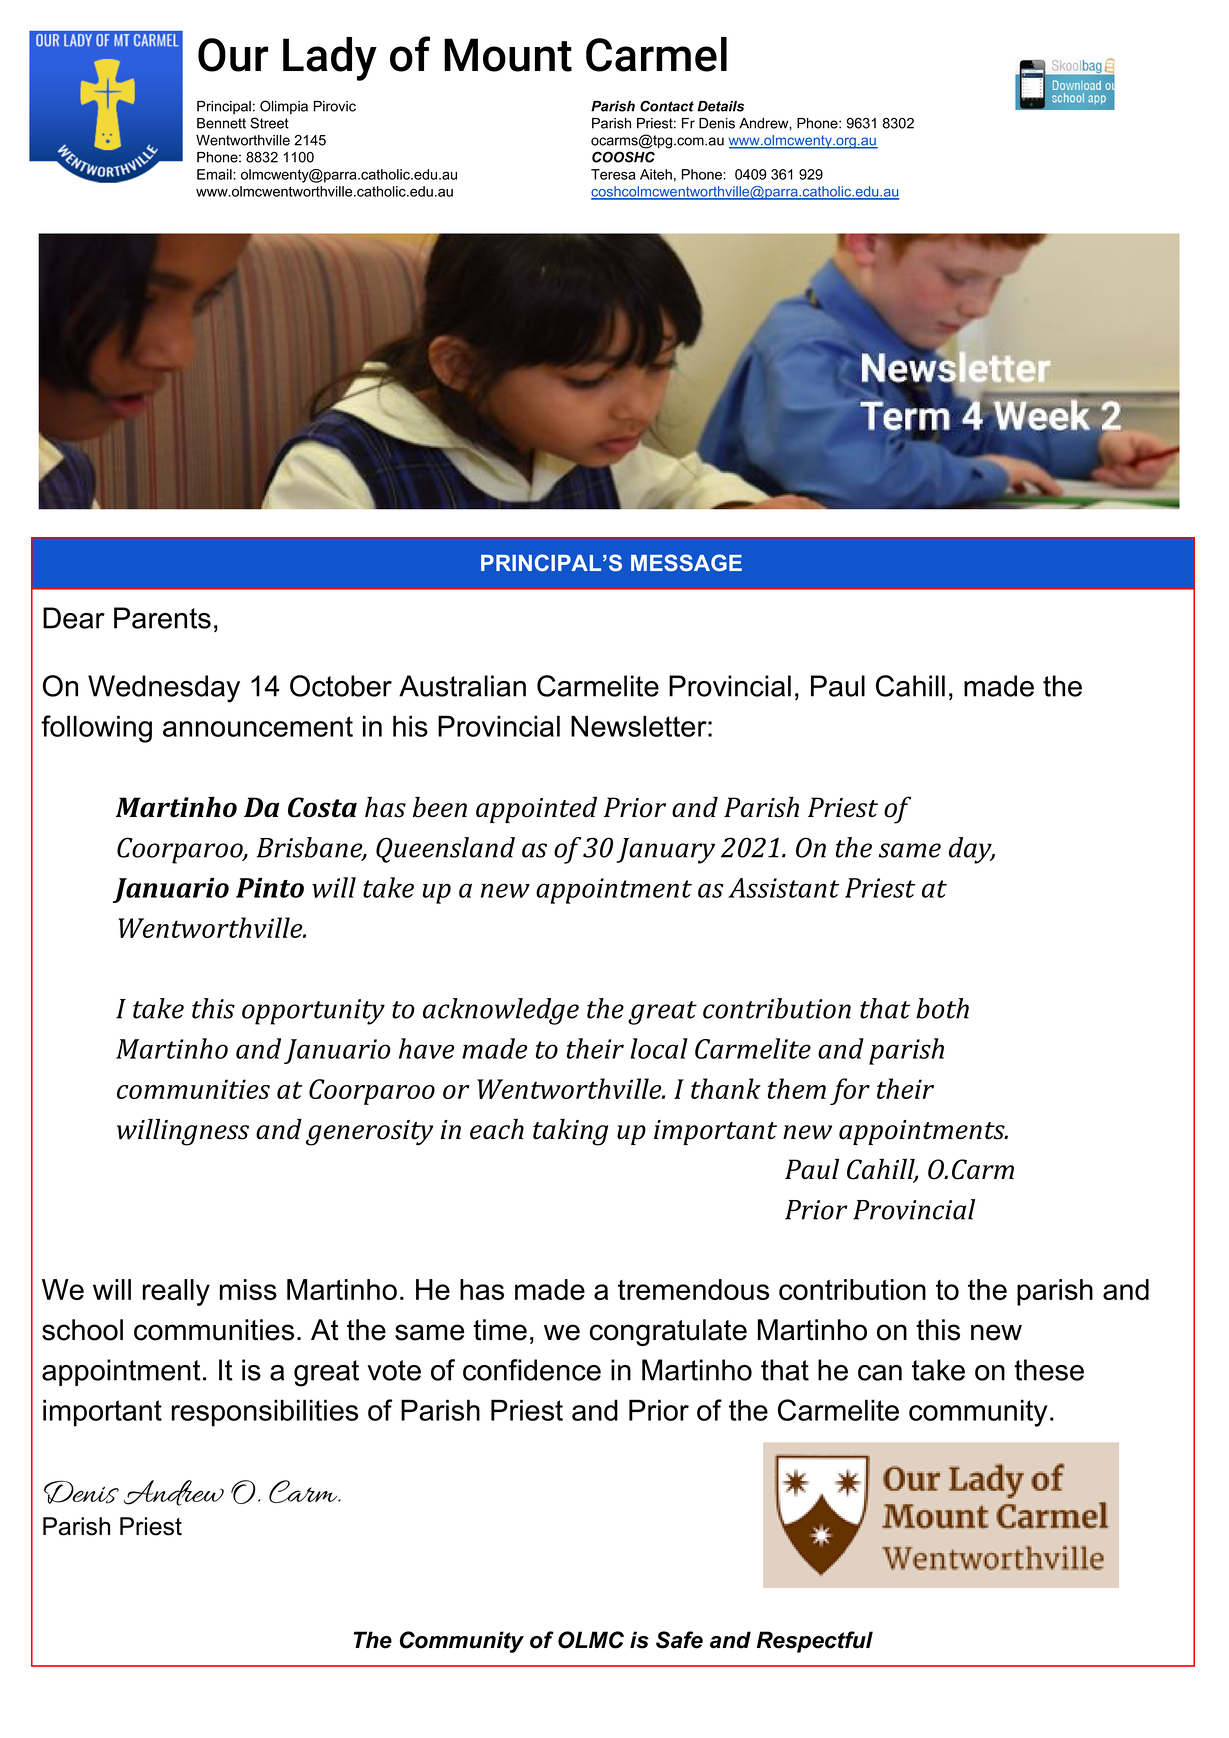 This image has width=1229, height=1738. Describe the element at coordinates (508, 55) in the image. I see `Mount` at that location.
